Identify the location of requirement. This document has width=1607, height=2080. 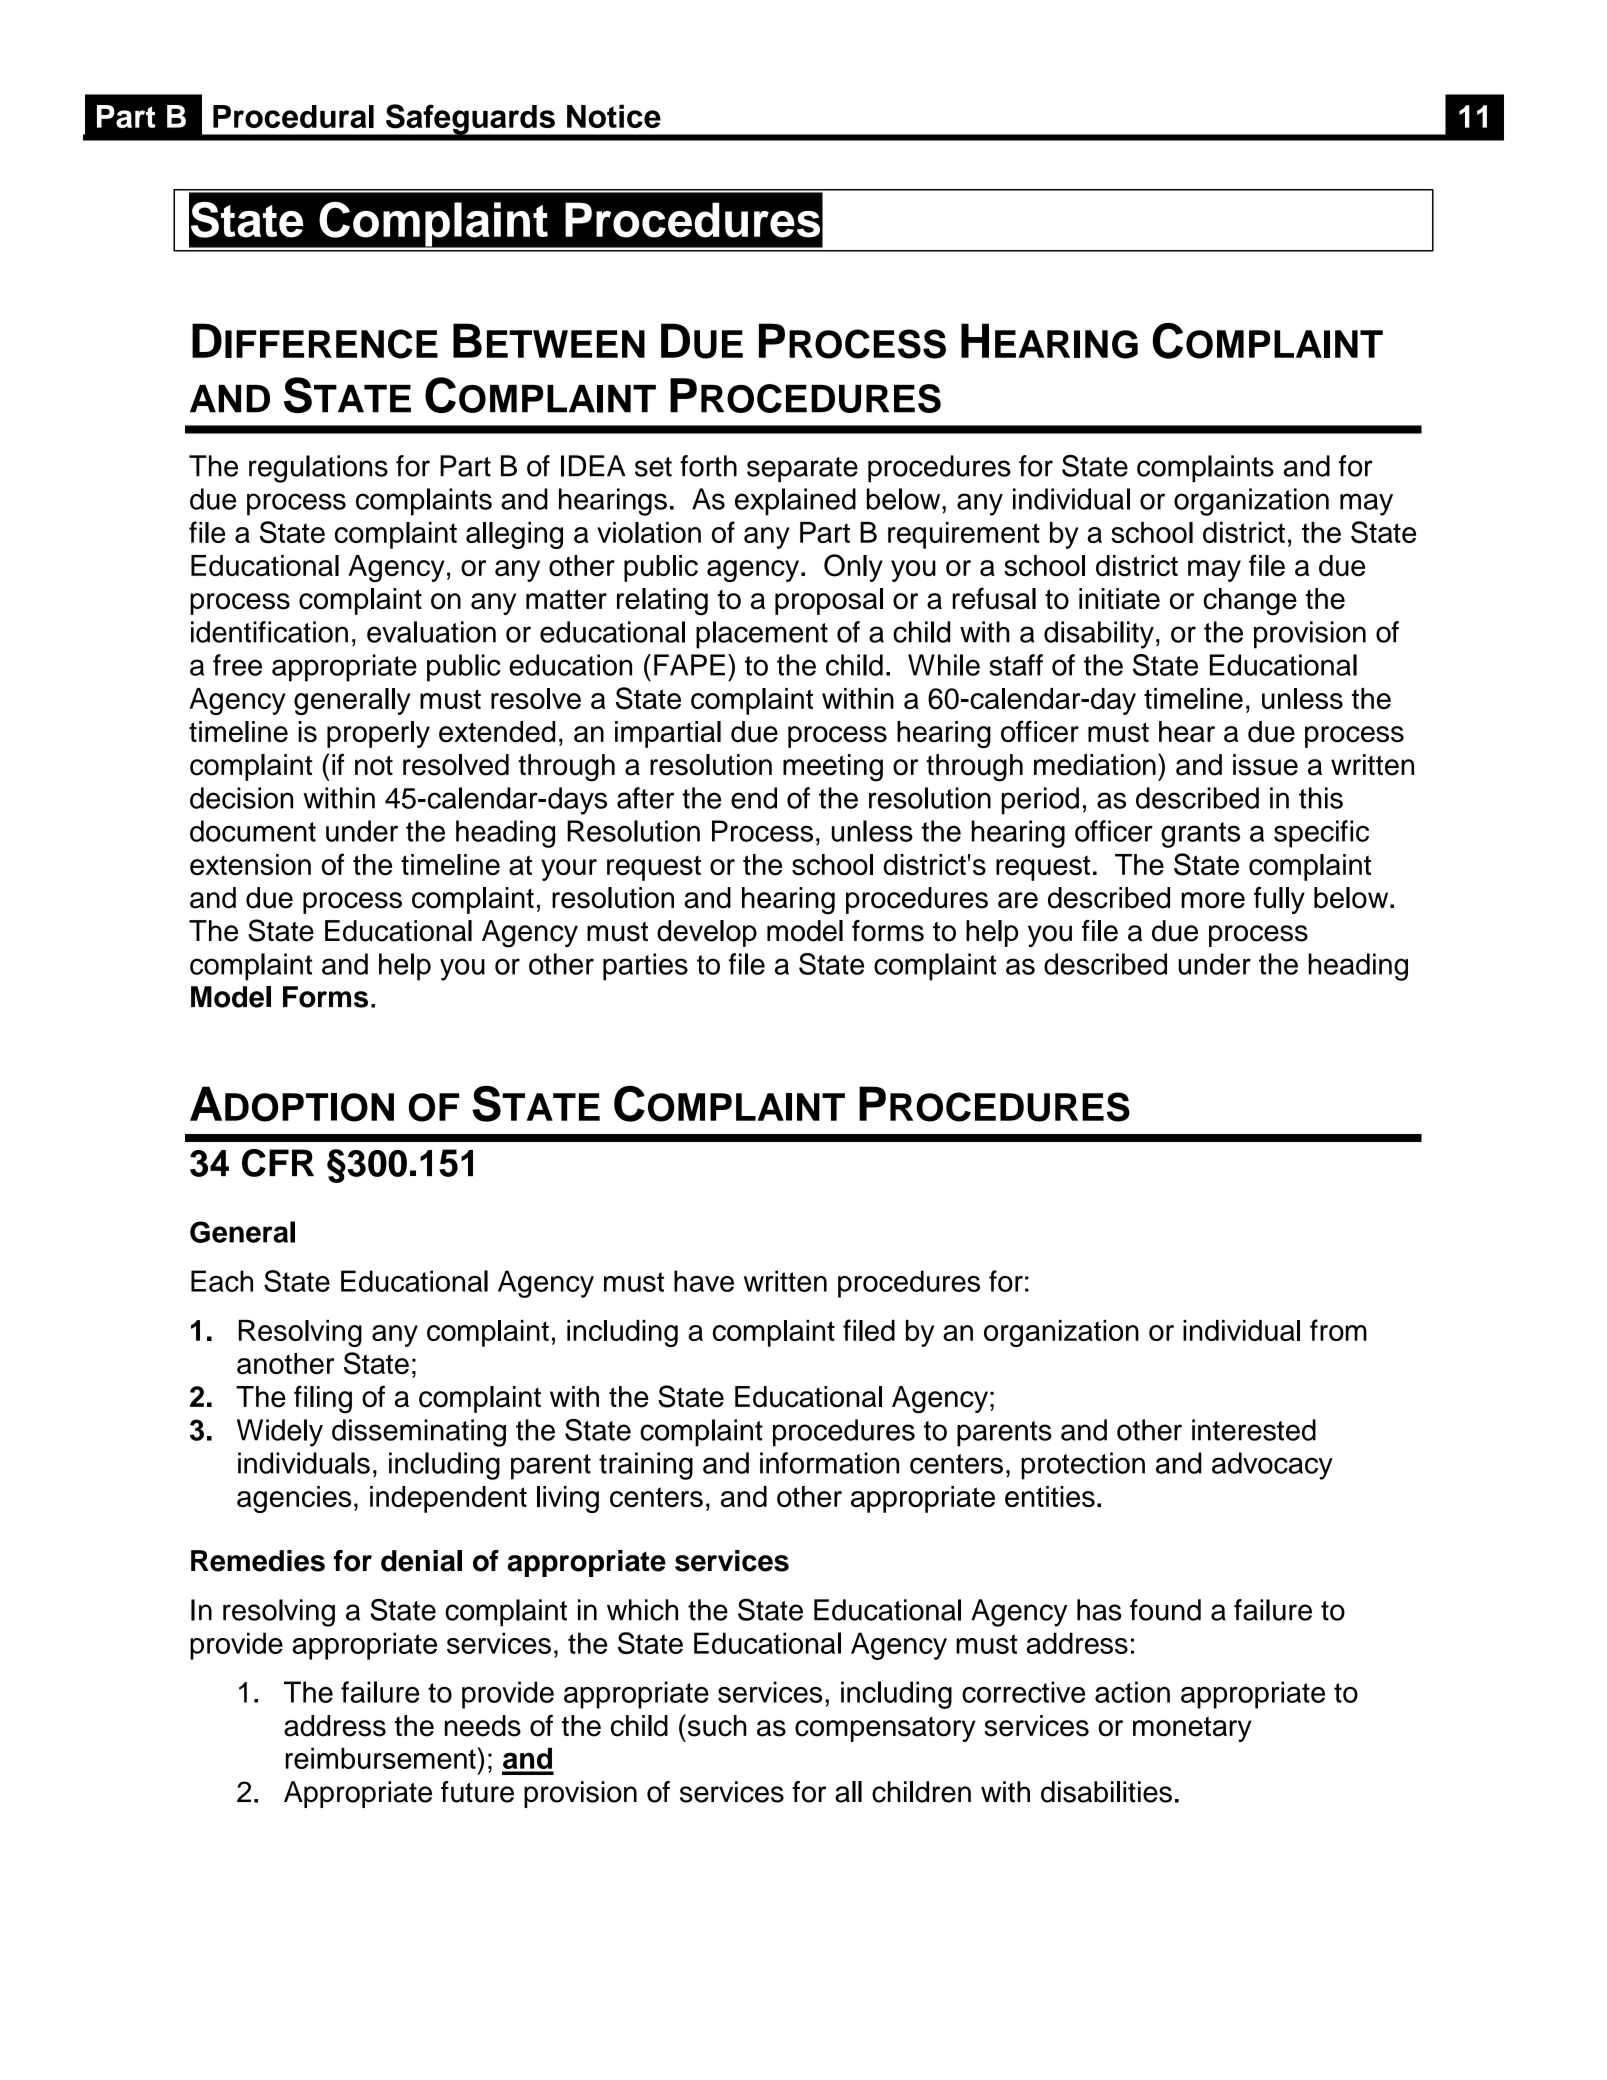
(964, 535).
